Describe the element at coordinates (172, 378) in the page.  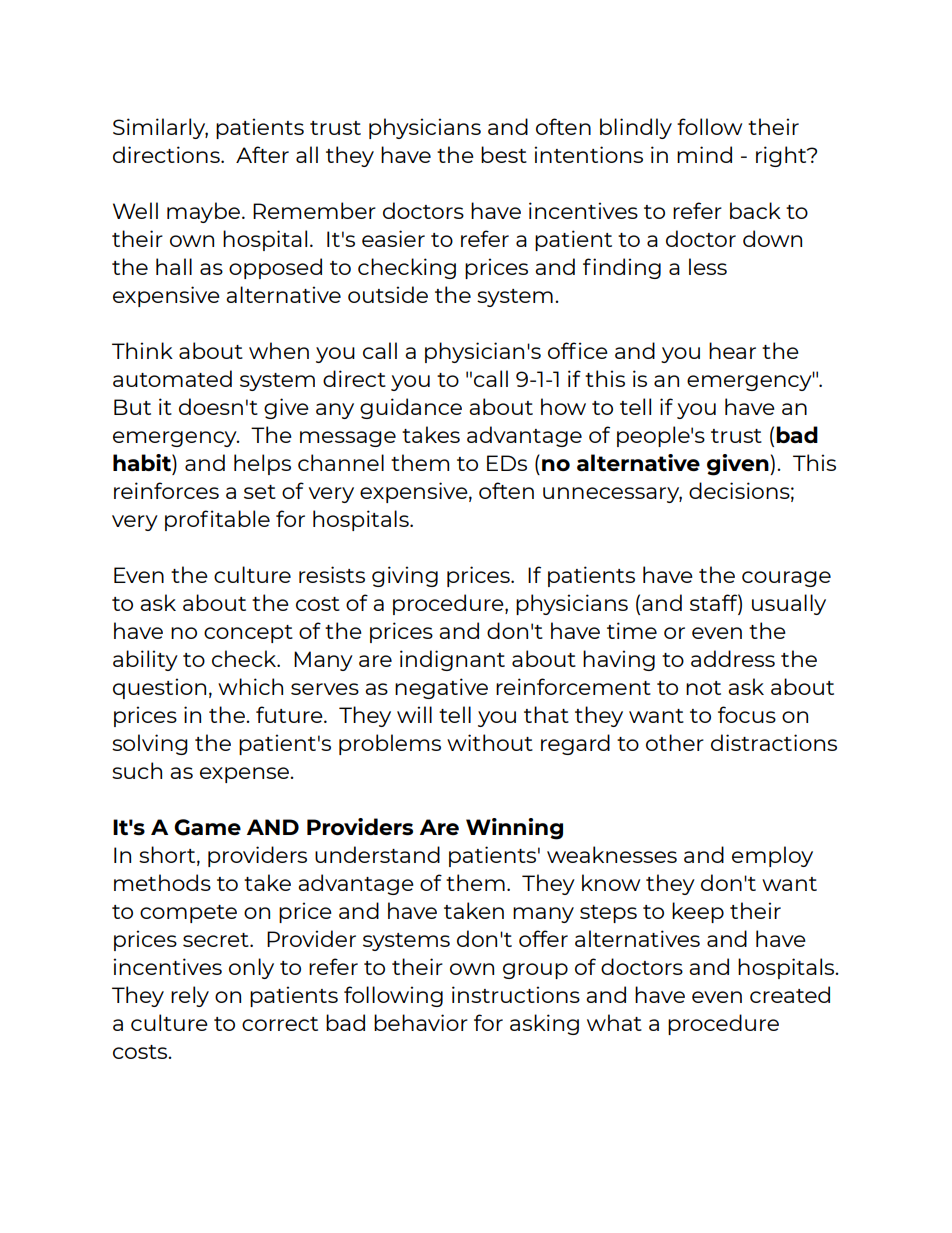
I see `automated` at that location.
